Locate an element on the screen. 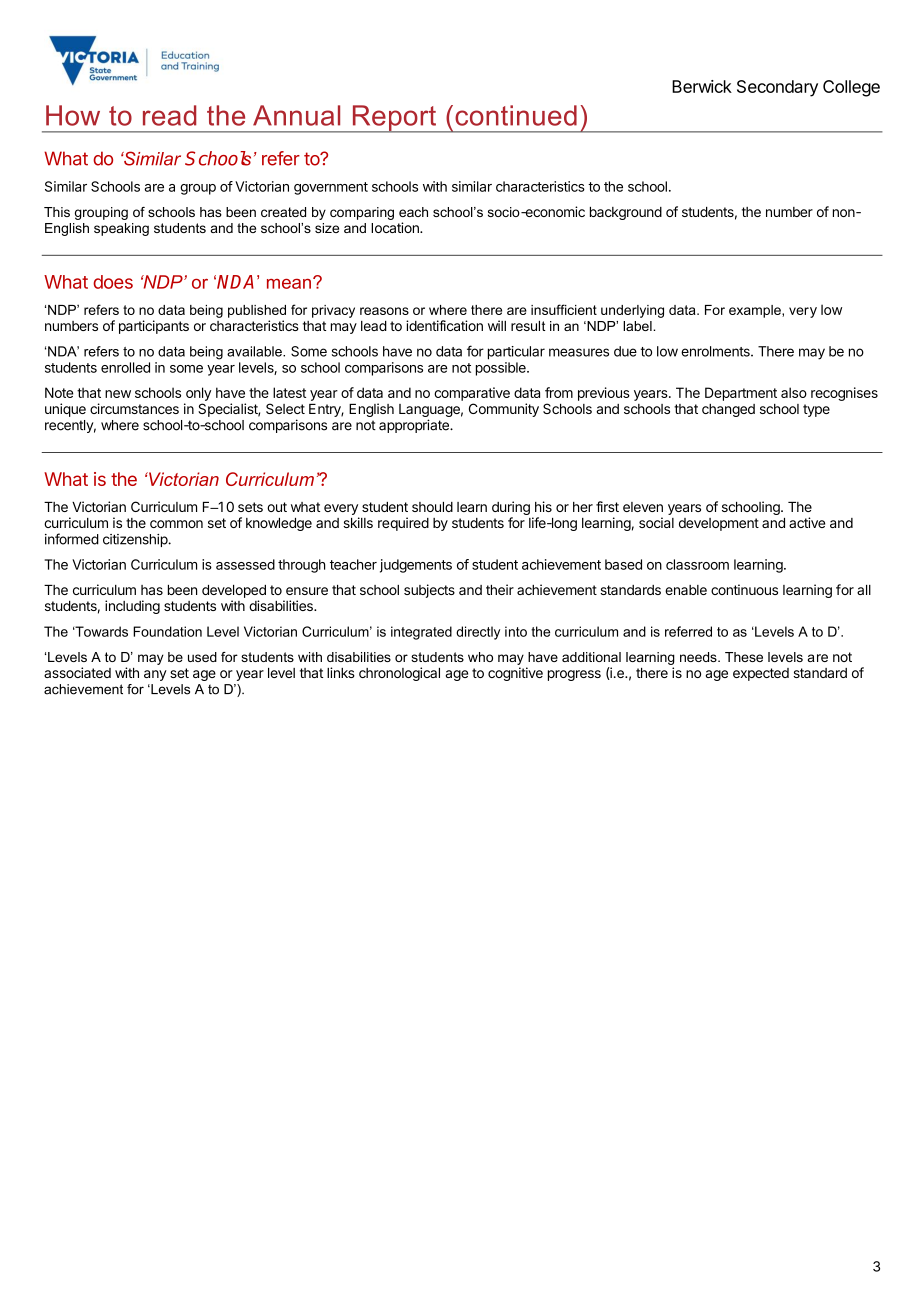 The width and height of the screenshot is (924, 1309). Secondary is located at coordinates (777, 88).
